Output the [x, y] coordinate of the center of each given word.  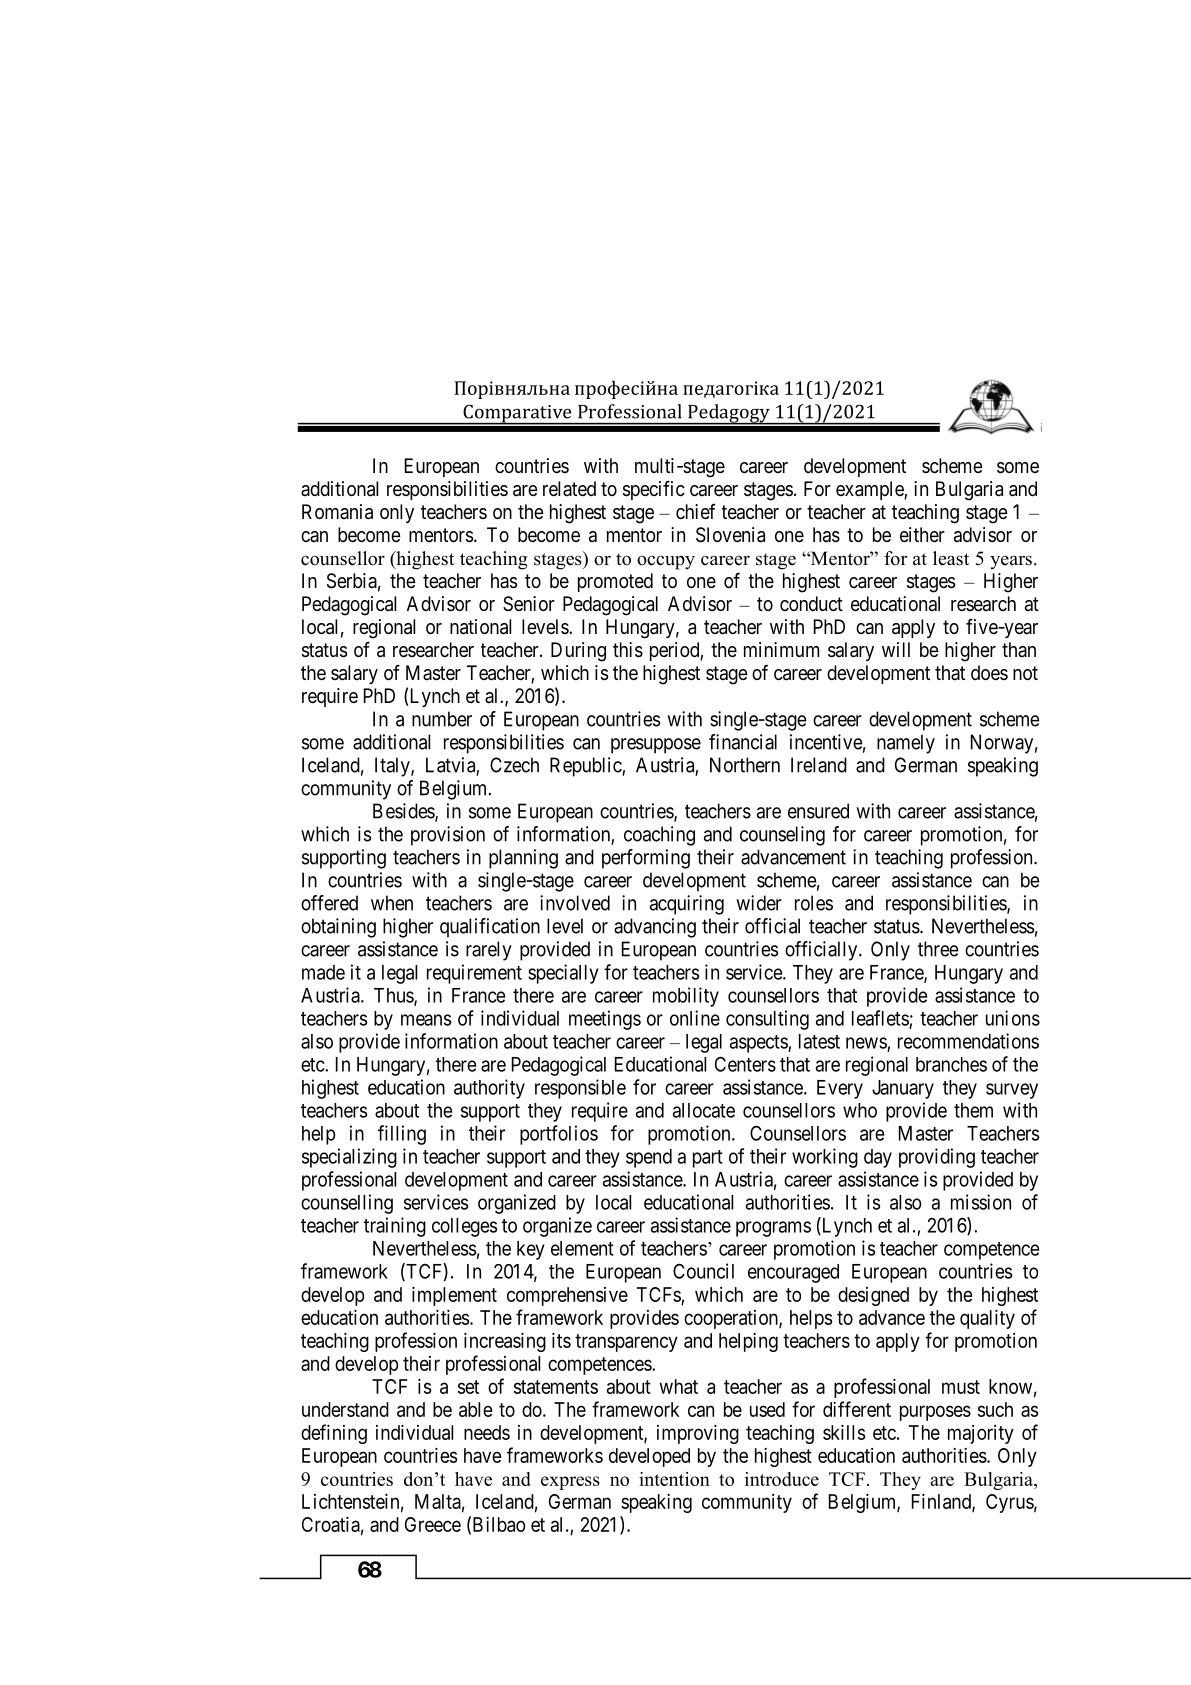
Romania [337, 512]
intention [674, 1479]
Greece [433, 1524]
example [870, 490]
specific [654, 490]
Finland [942, 1502]
